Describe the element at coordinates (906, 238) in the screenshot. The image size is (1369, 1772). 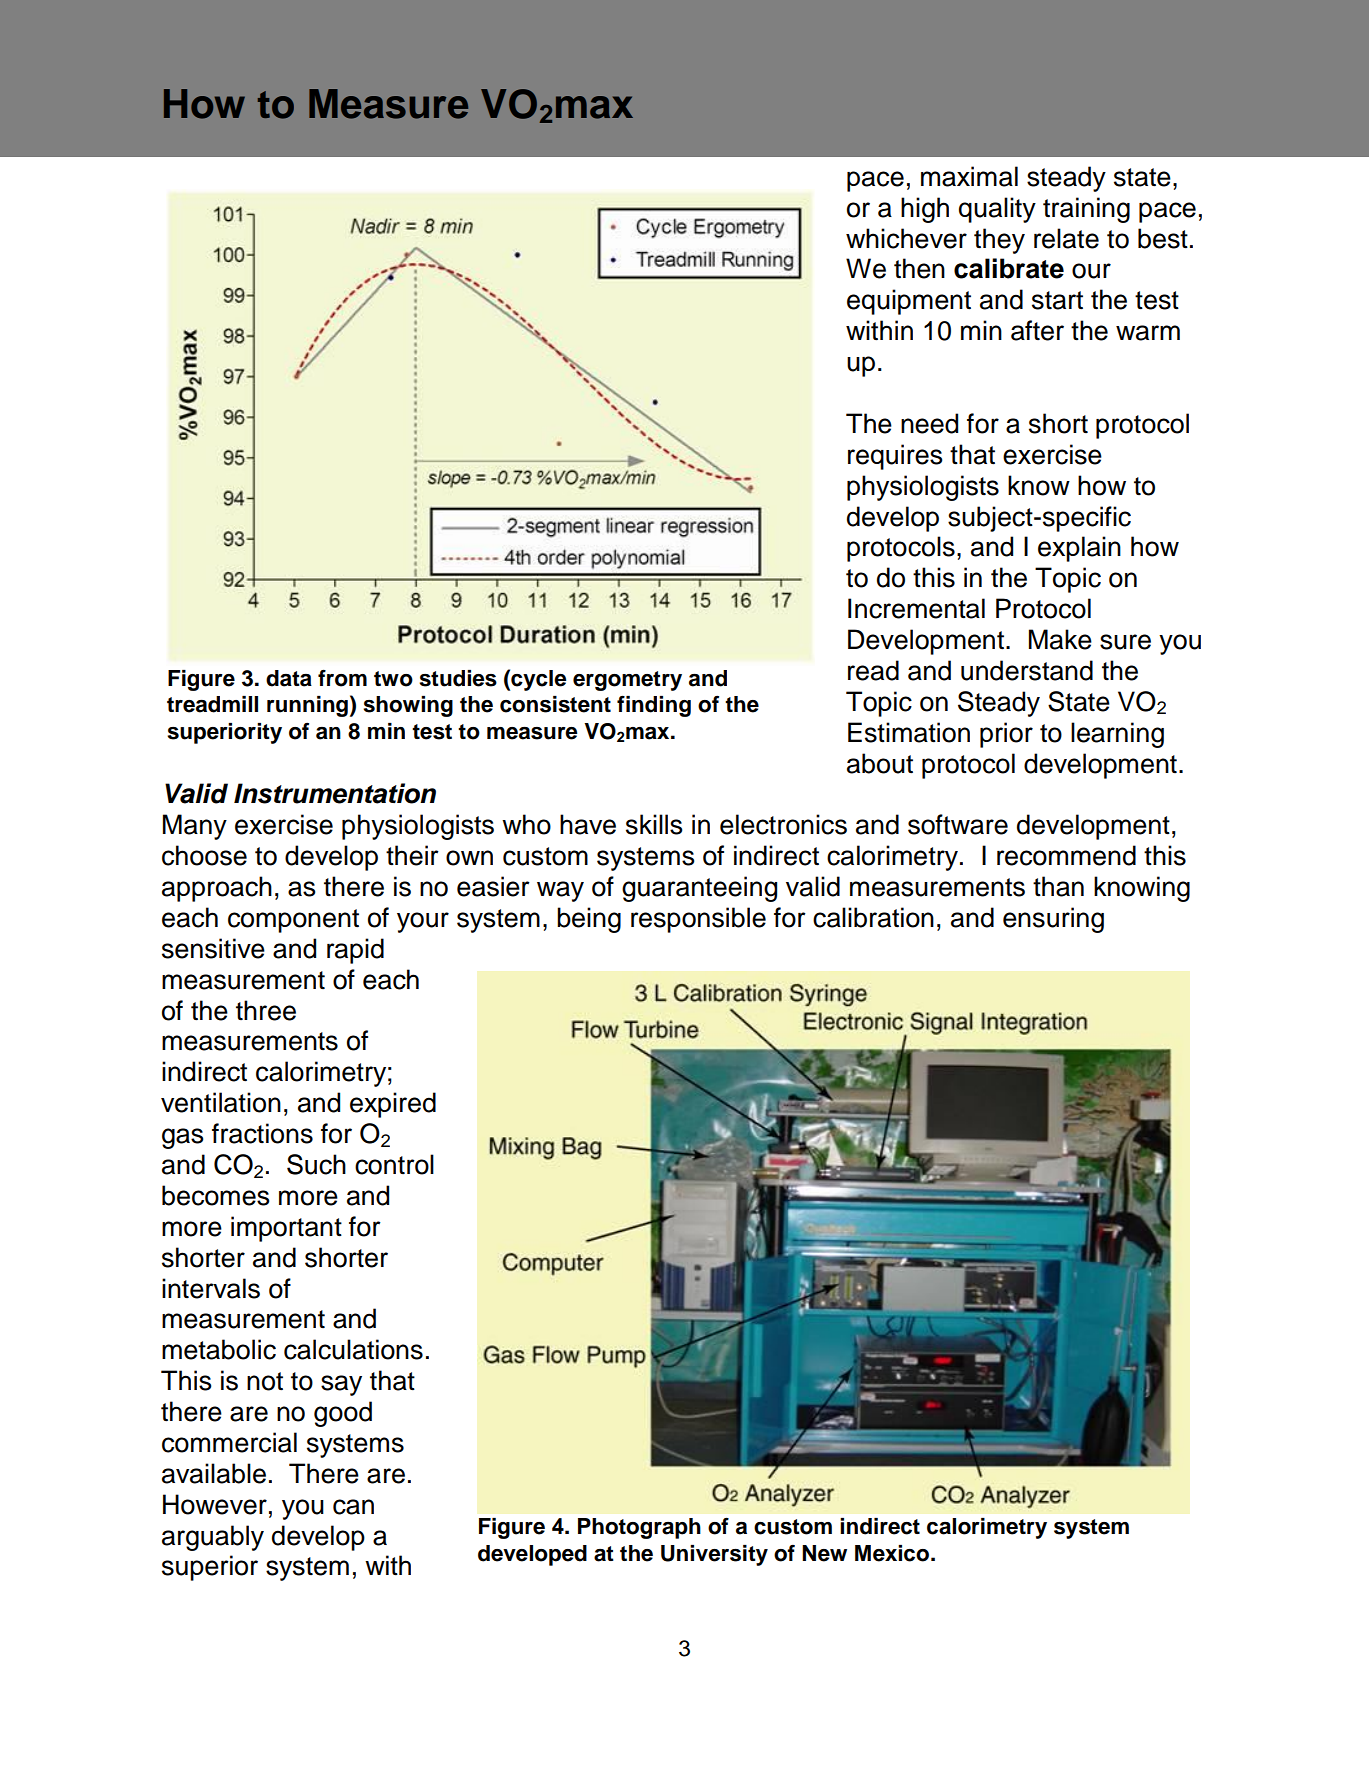
I see `whichever` at that location.
